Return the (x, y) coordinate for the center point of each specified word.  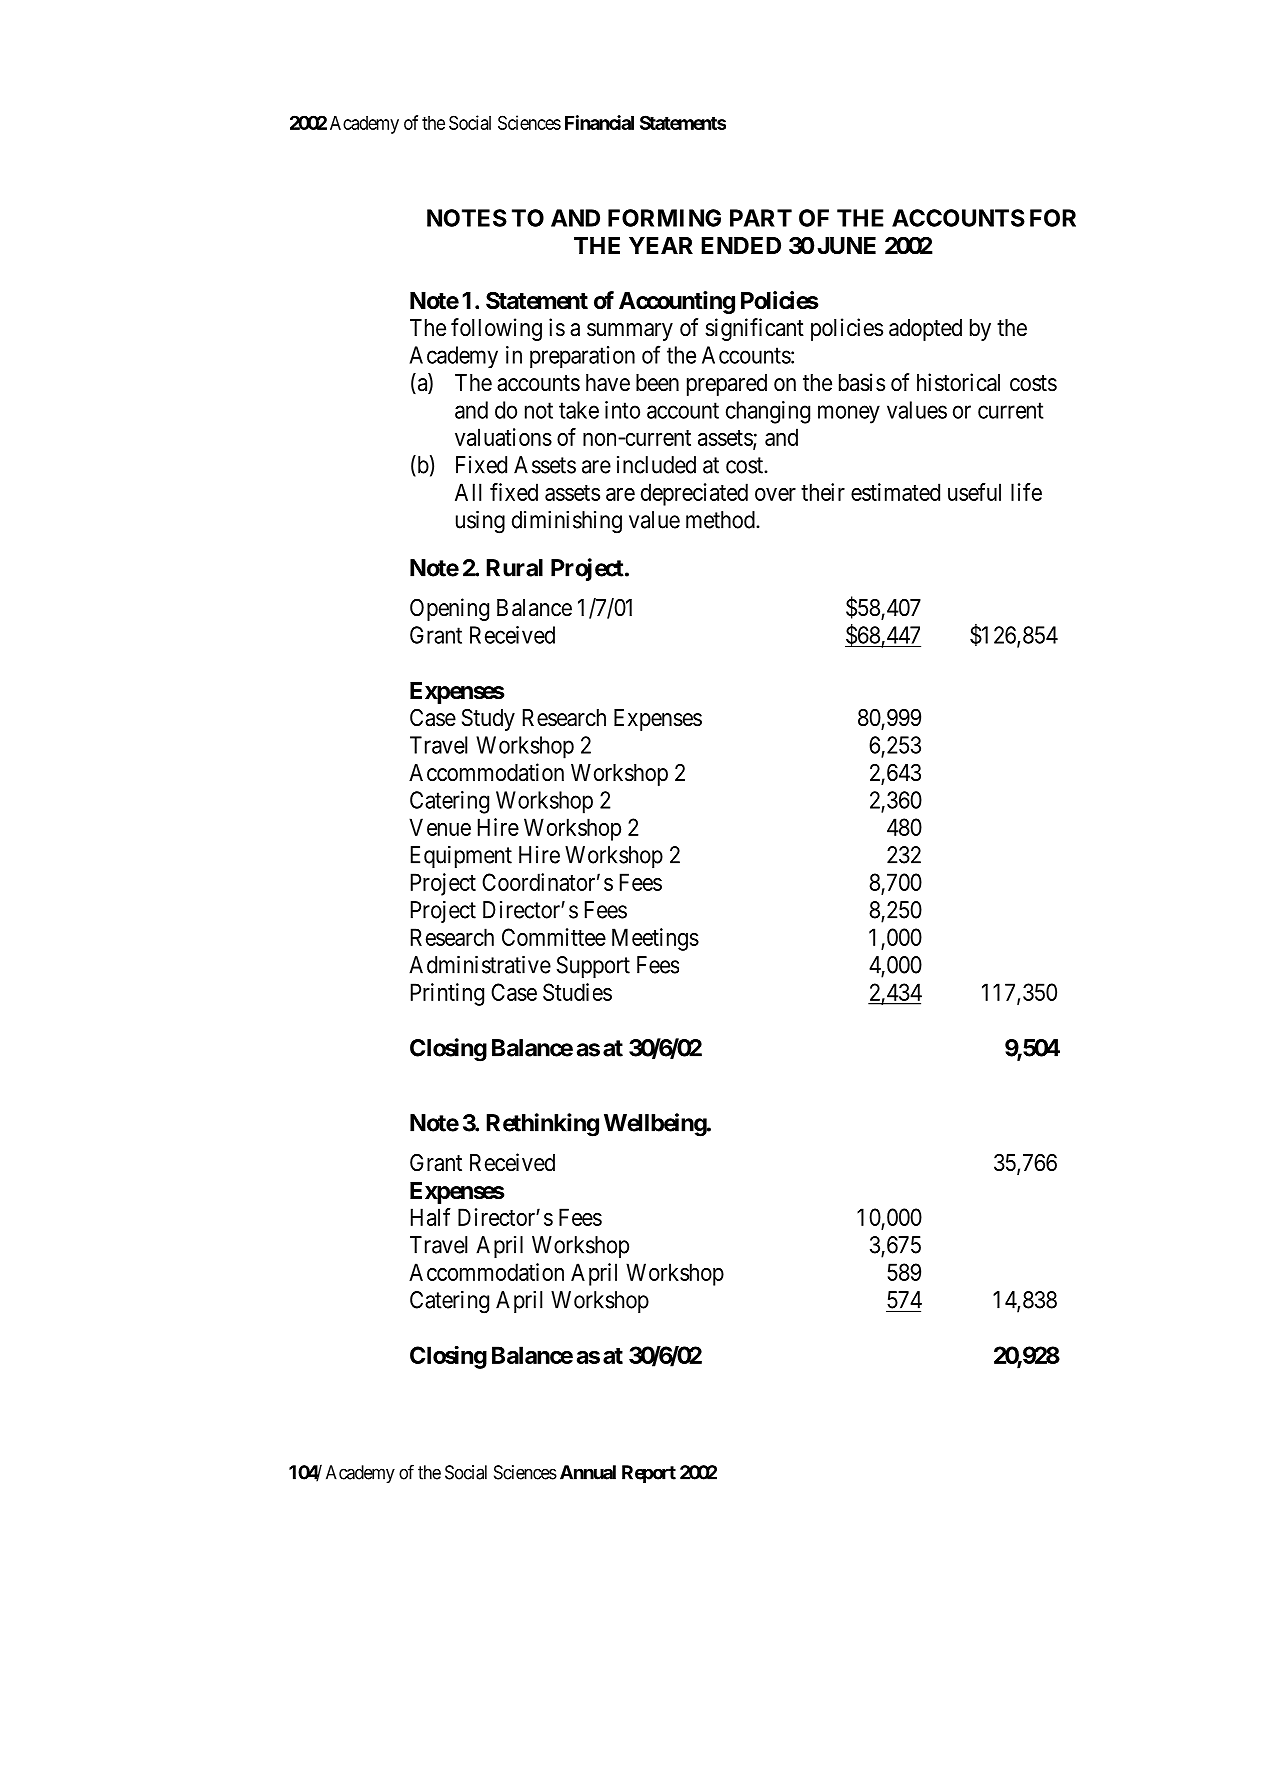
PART (761, 218)
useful (974, 492)
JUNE (846, 246)
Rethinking (542, 1125)
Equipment (461, 856)
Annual (588, 1472)
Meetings (655, 939)
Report (649, 1474)
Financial (599, 122)
